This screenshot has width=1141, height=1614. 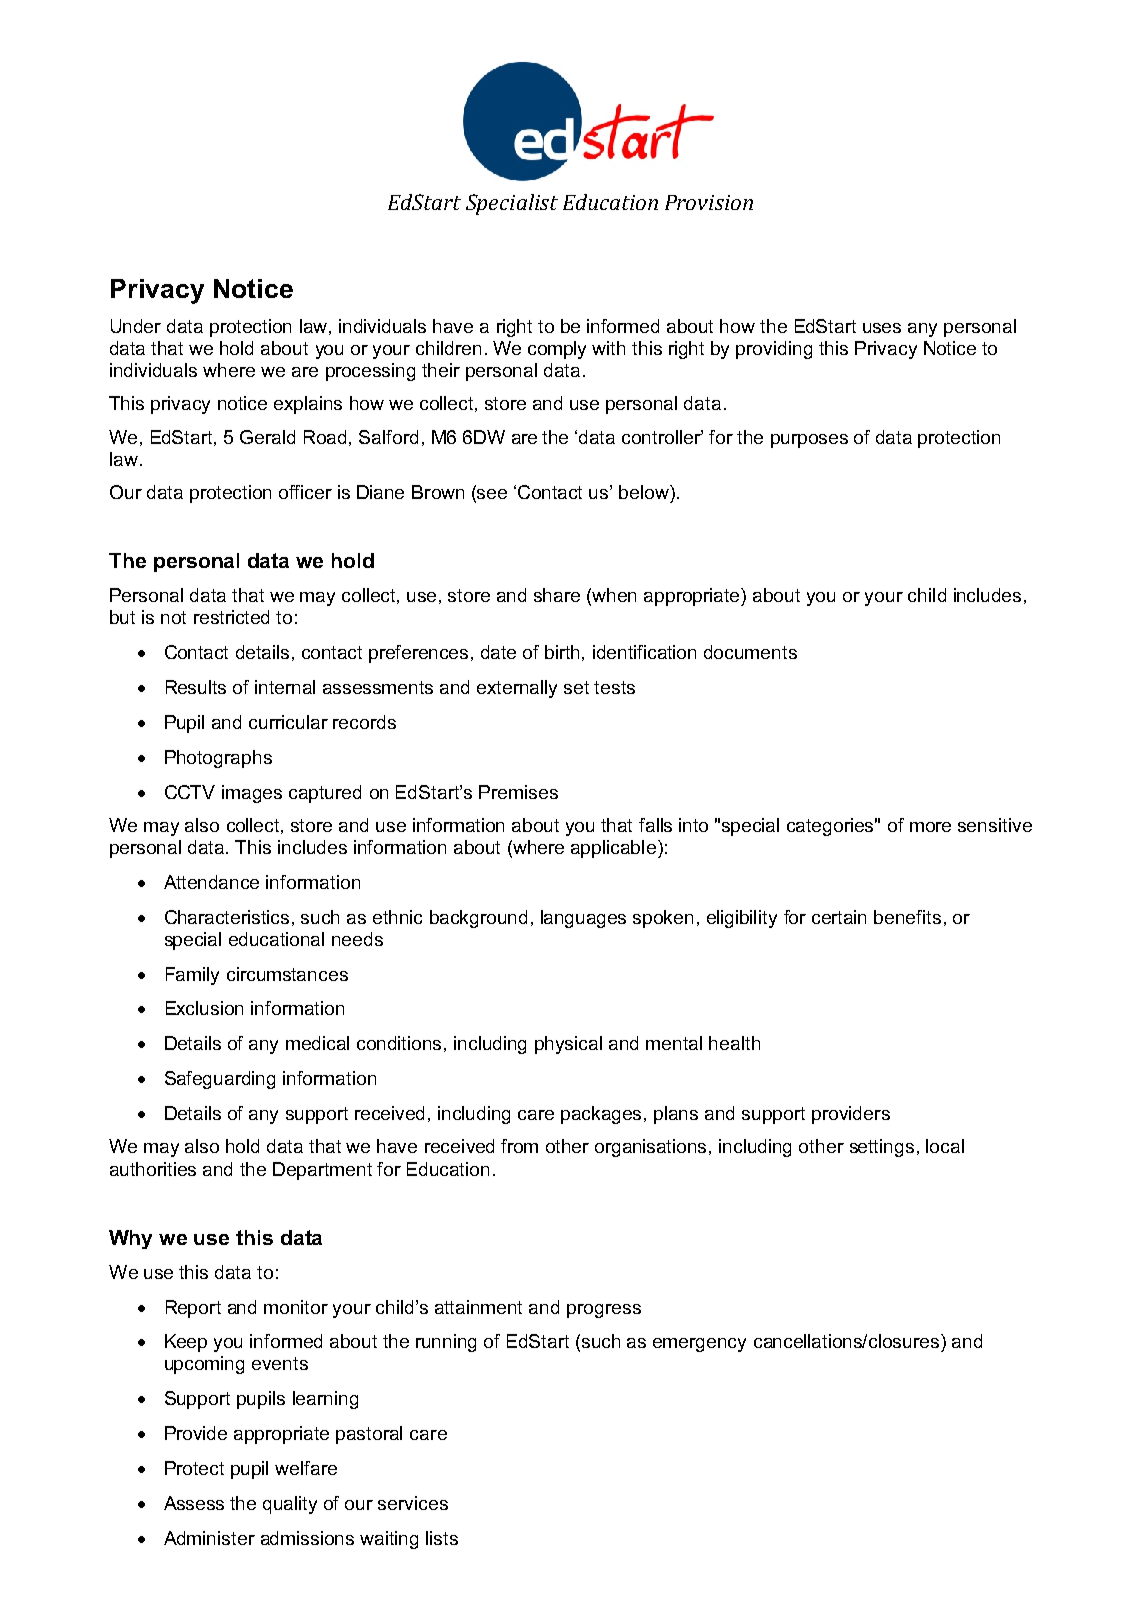 I want to click on physical, so click(x=568, y=1045).
